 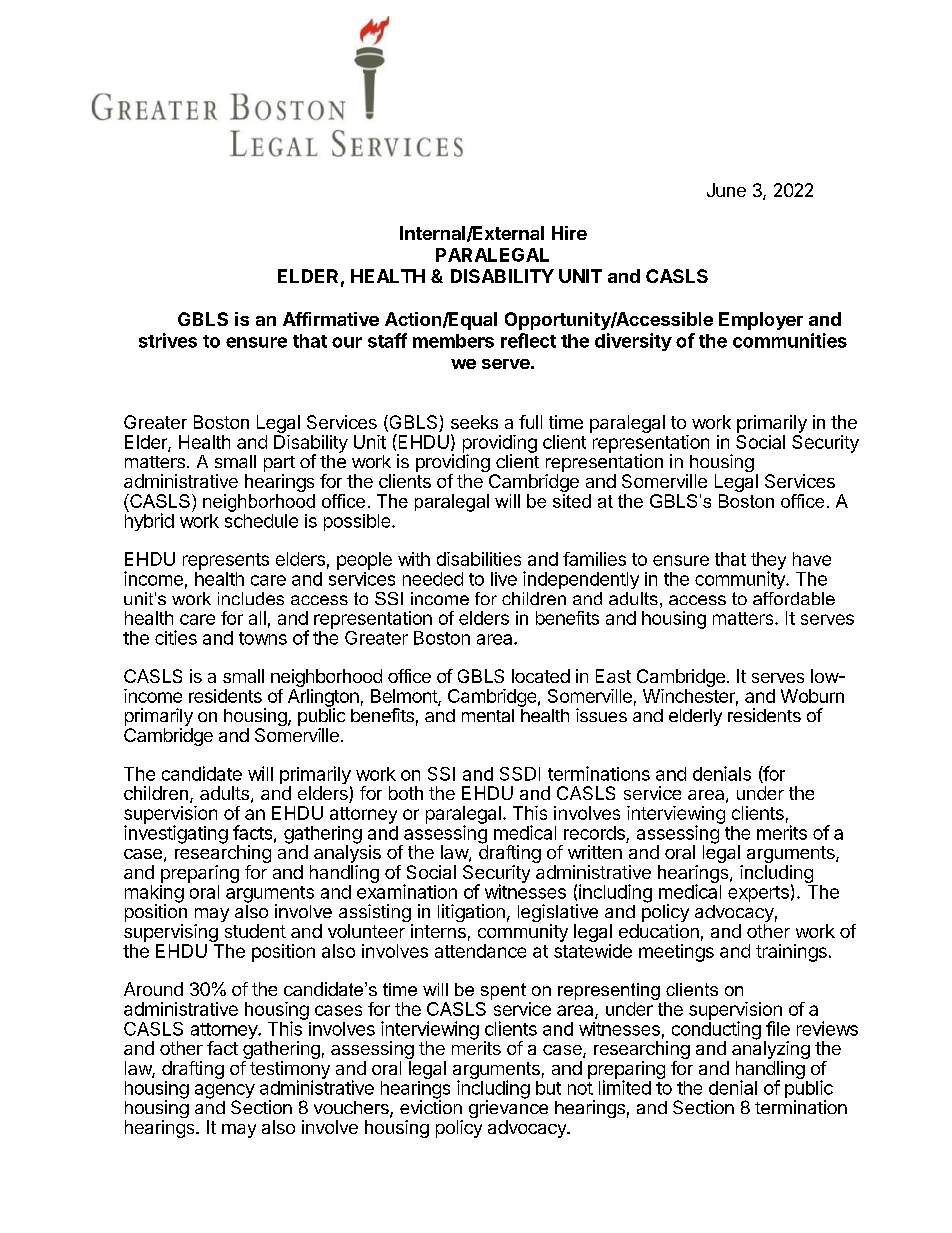 I want to click on June, so click(x=726, y=190).
